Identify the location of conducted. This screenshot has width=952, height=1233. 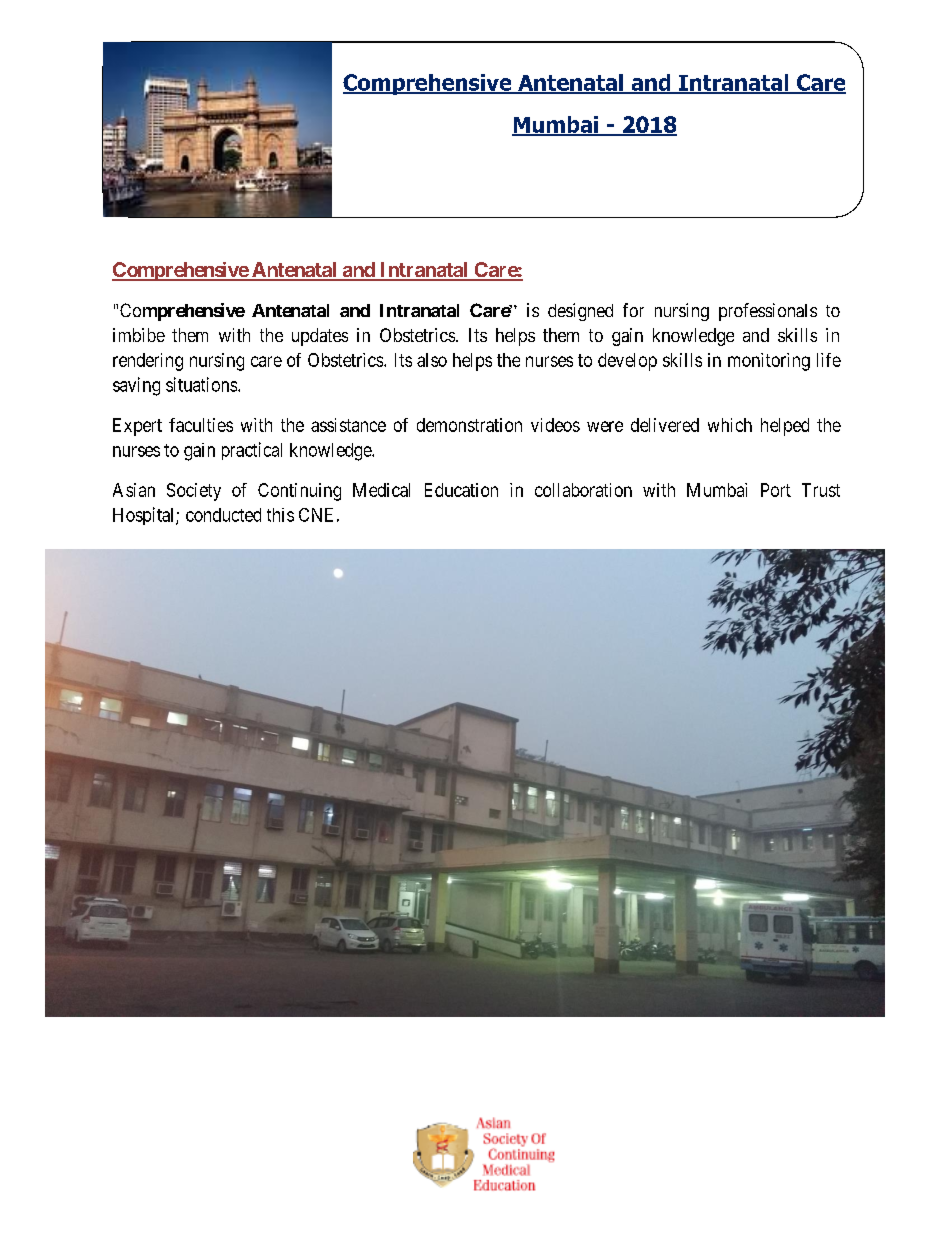
(223, 515).
